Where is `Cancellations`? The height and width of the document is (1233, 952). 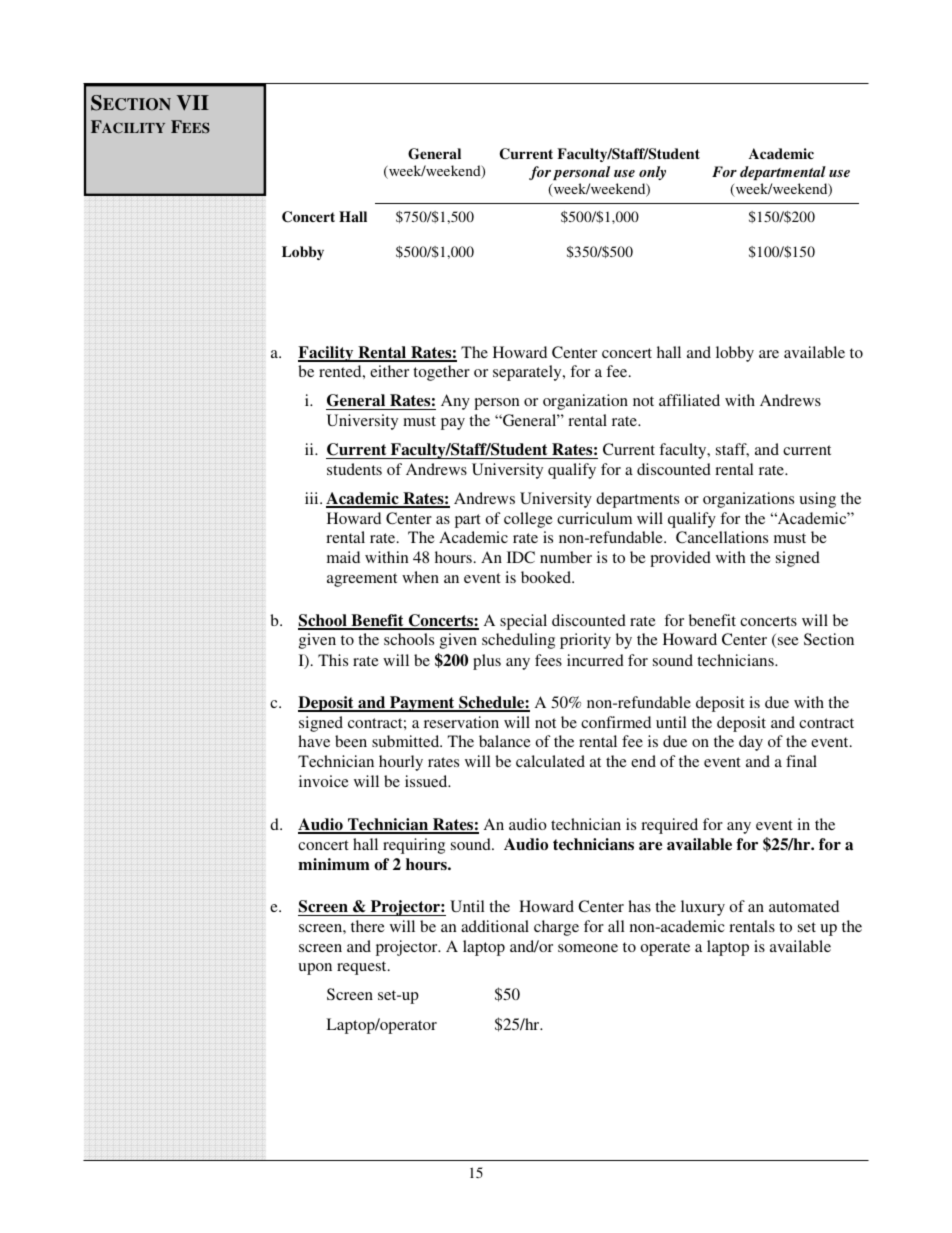
Cancellations is located at coordinates (722, 537).
